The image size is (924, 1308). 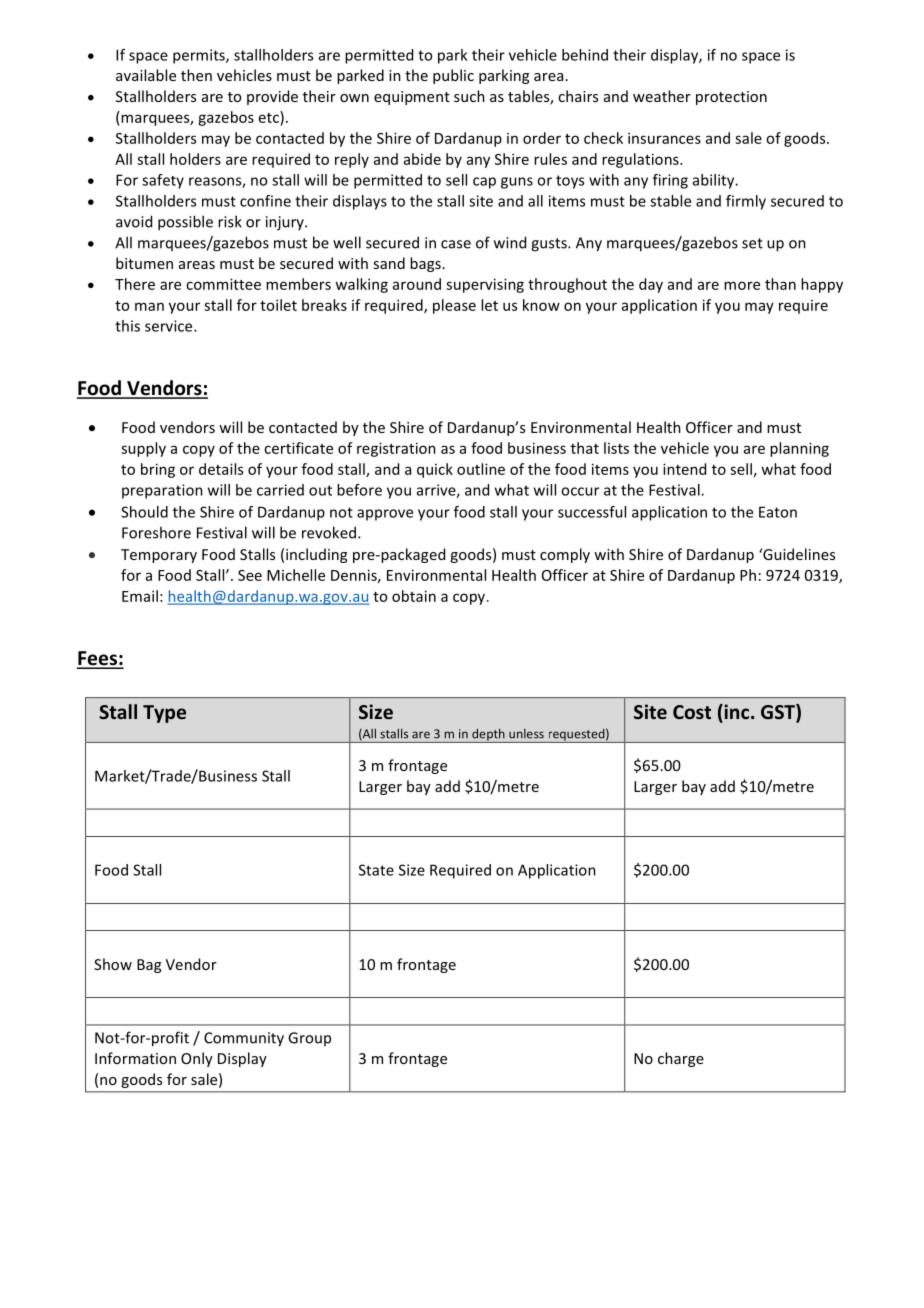 I want to click on charge, so click(x=681, y=1059).
